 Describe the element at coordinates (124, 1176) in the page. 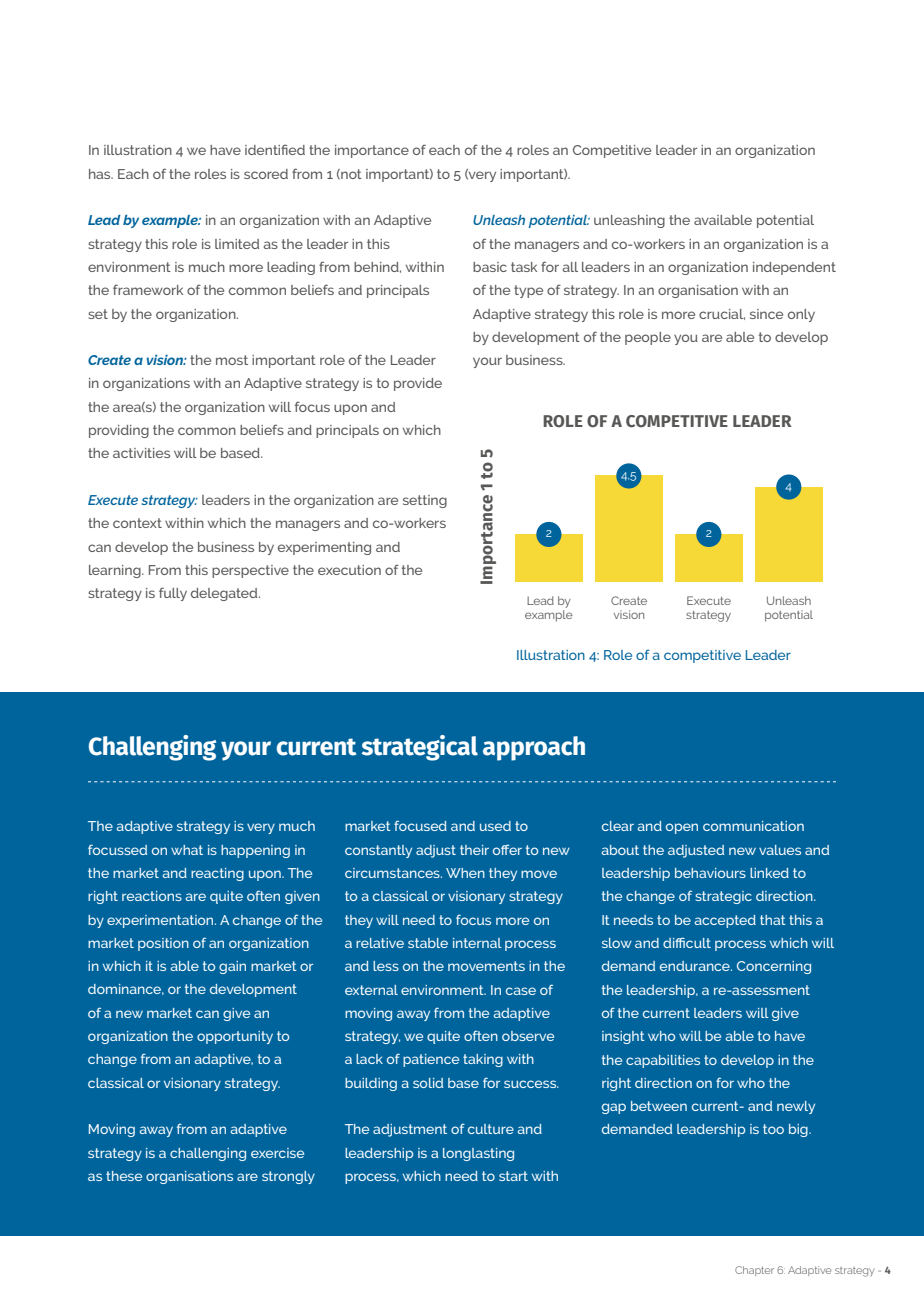

I see `these` at that location.
